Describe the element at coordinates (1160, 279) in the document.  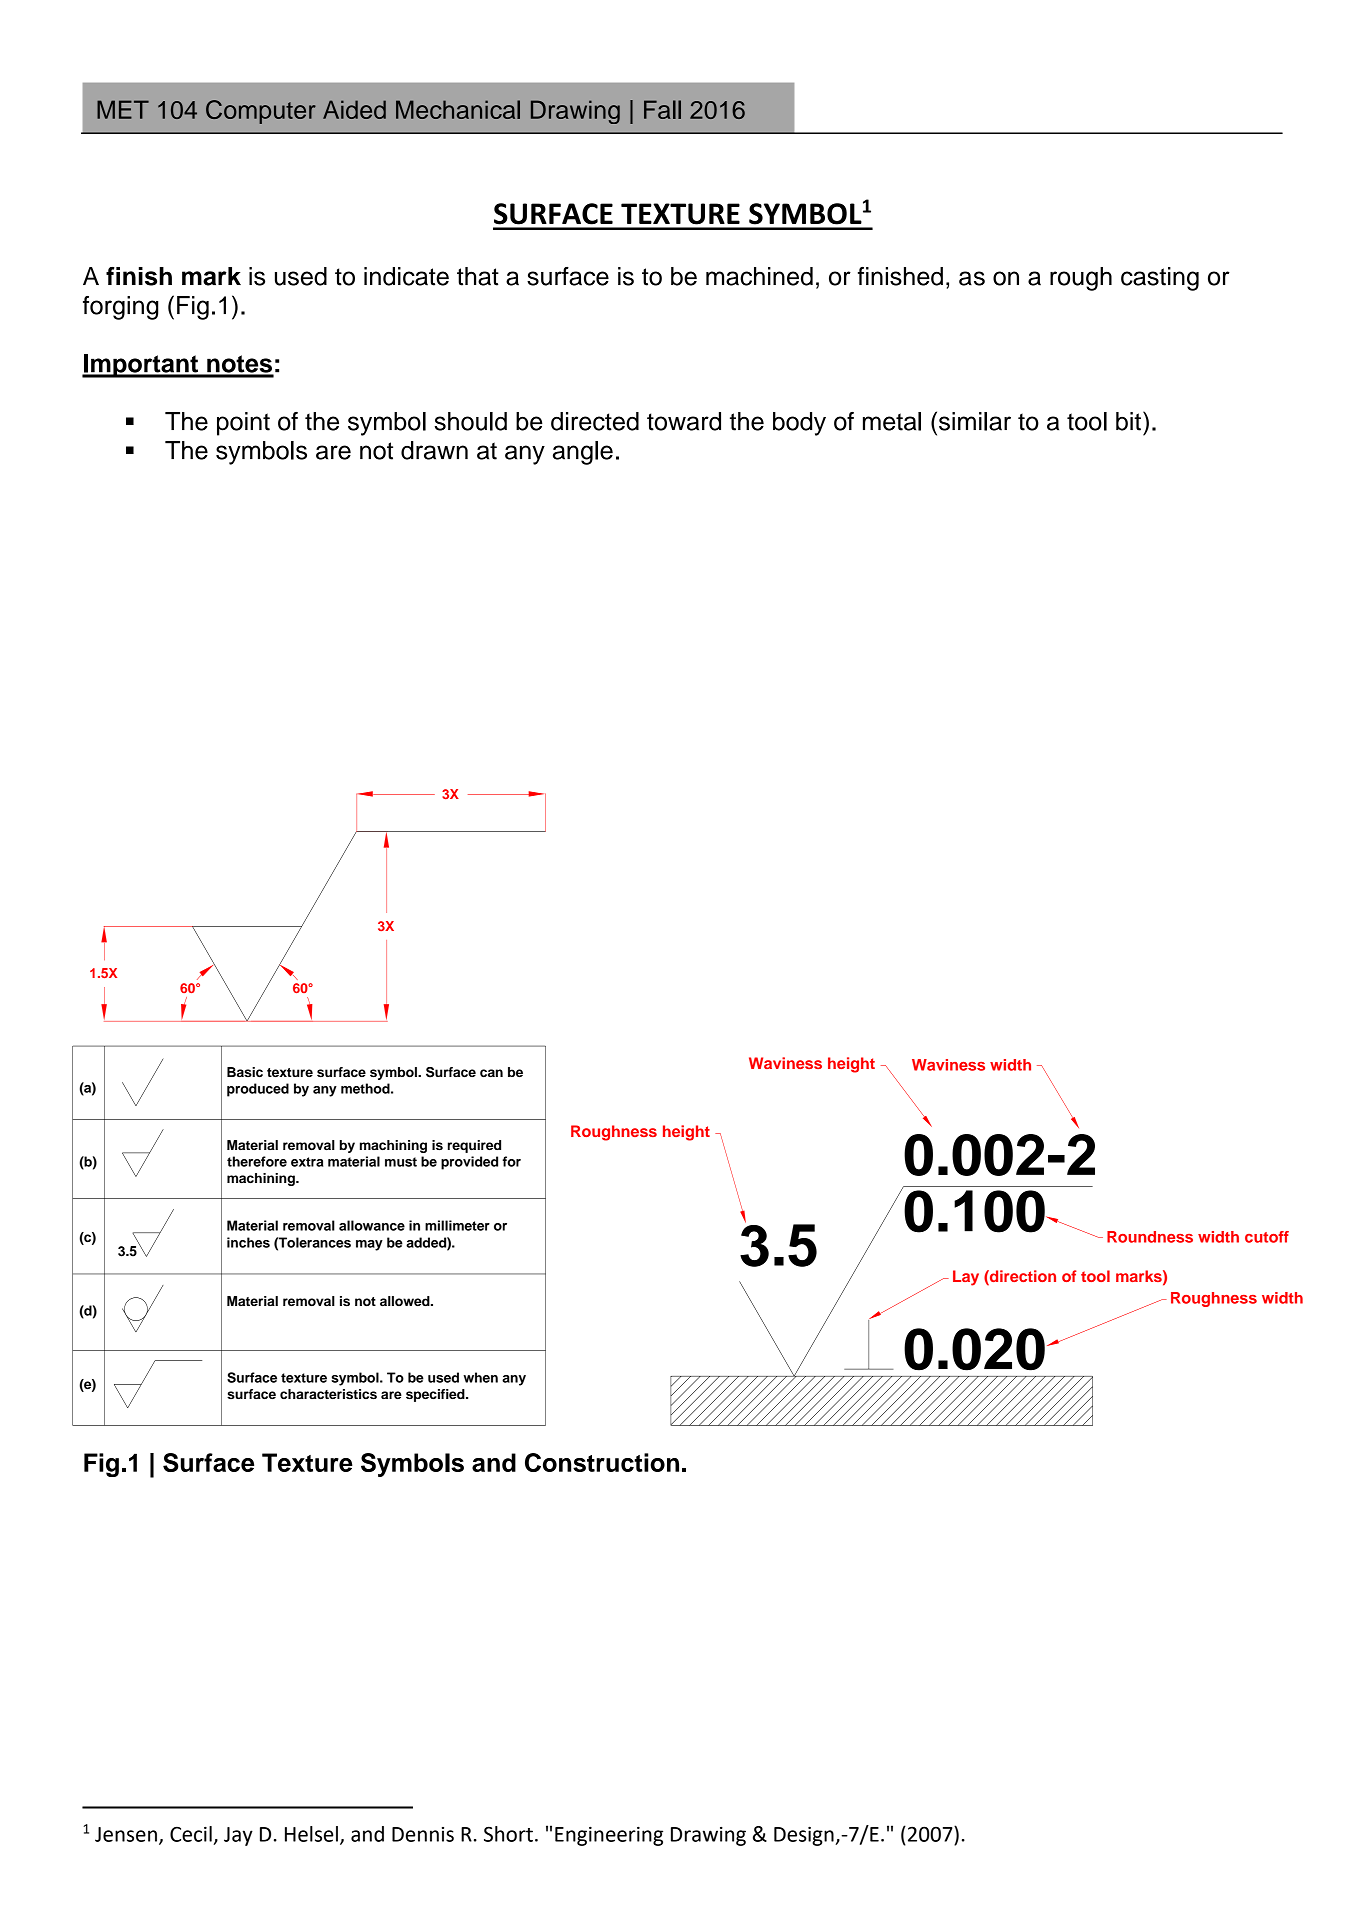
I see `casting` at that location.
